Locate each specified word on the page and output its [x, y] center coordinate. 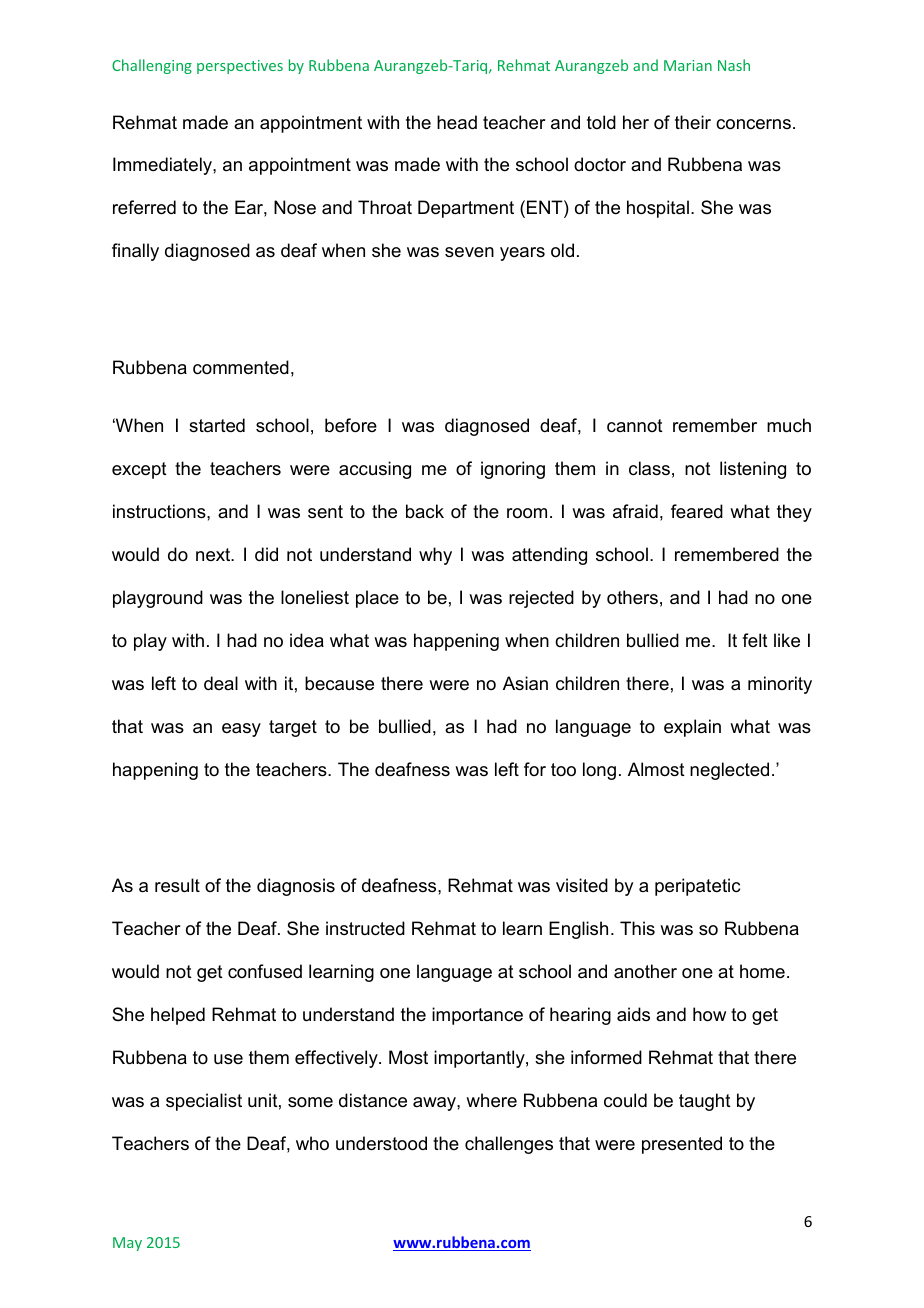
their [693, 122]
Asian [525, 683]
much [789, 425]
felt [755, 640]
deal [221, 683]
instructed [365, 928]
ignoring [513, 470]
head [457, 122]
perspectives [240, 67]
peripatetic [697, 887]
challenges [509, 1145]
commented [241, 367]
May [127, 1244]
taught [705, 1102]
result [177, 885]
